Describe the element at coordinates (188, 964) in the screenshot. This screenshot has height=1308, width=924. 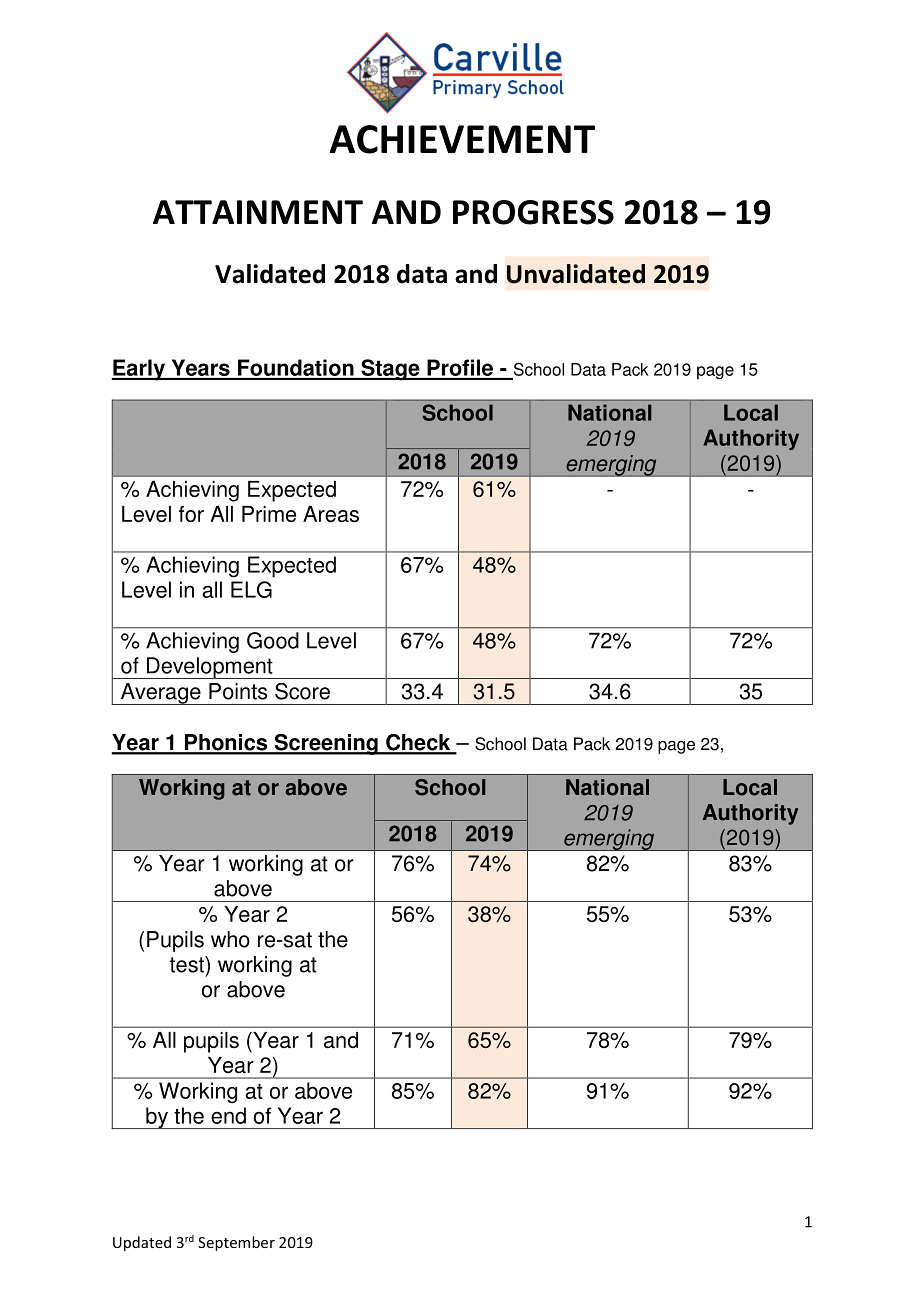
I see `test` at that location.
